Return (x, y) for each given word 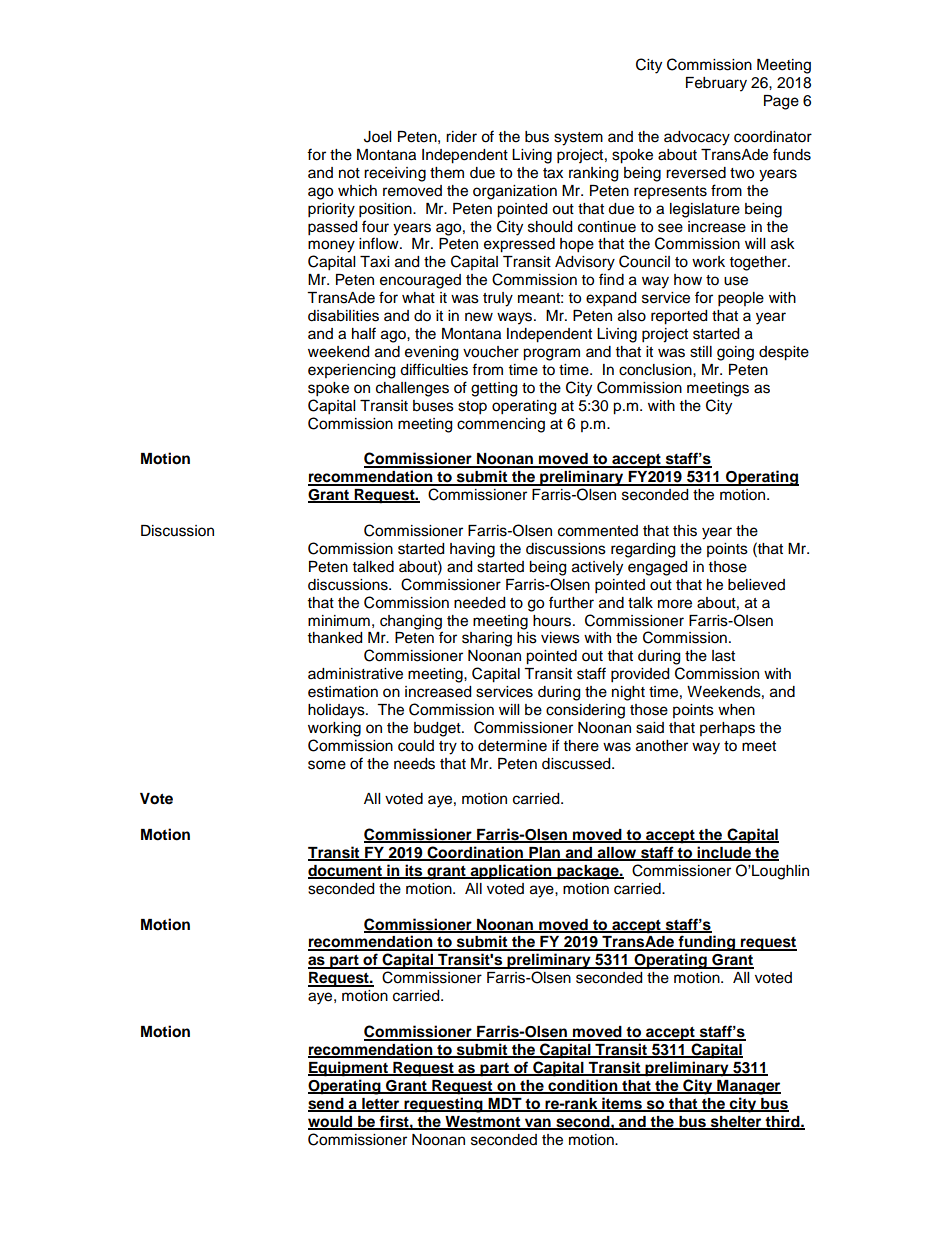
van (538, 1123)
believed (756, 585)
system (578, 139)
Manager (748, 1087)
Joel (377, 137)
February (716, 84)
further (571, 602)
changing (411, 622)
